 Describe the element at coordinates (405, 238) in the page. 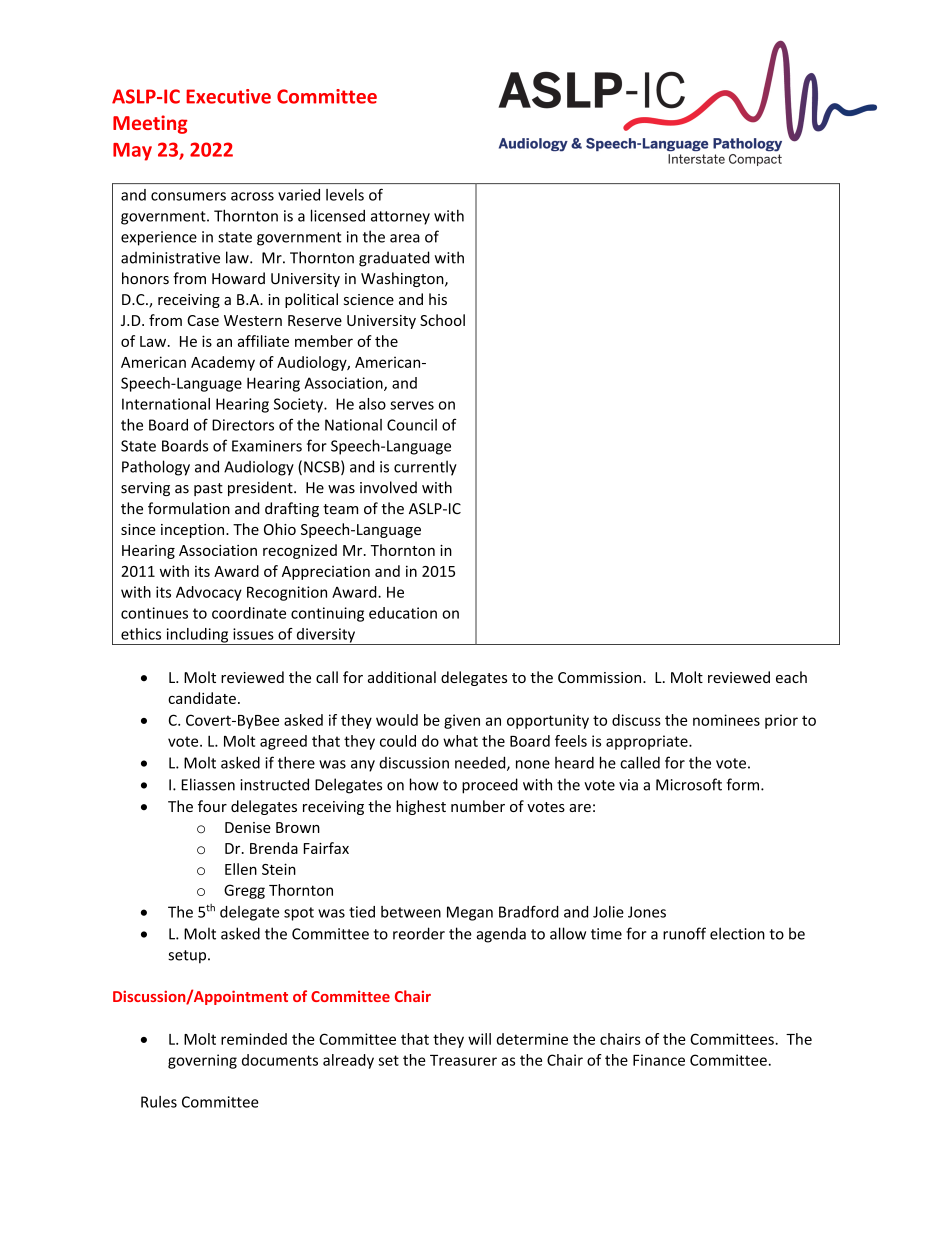

I see `area` at that location.
